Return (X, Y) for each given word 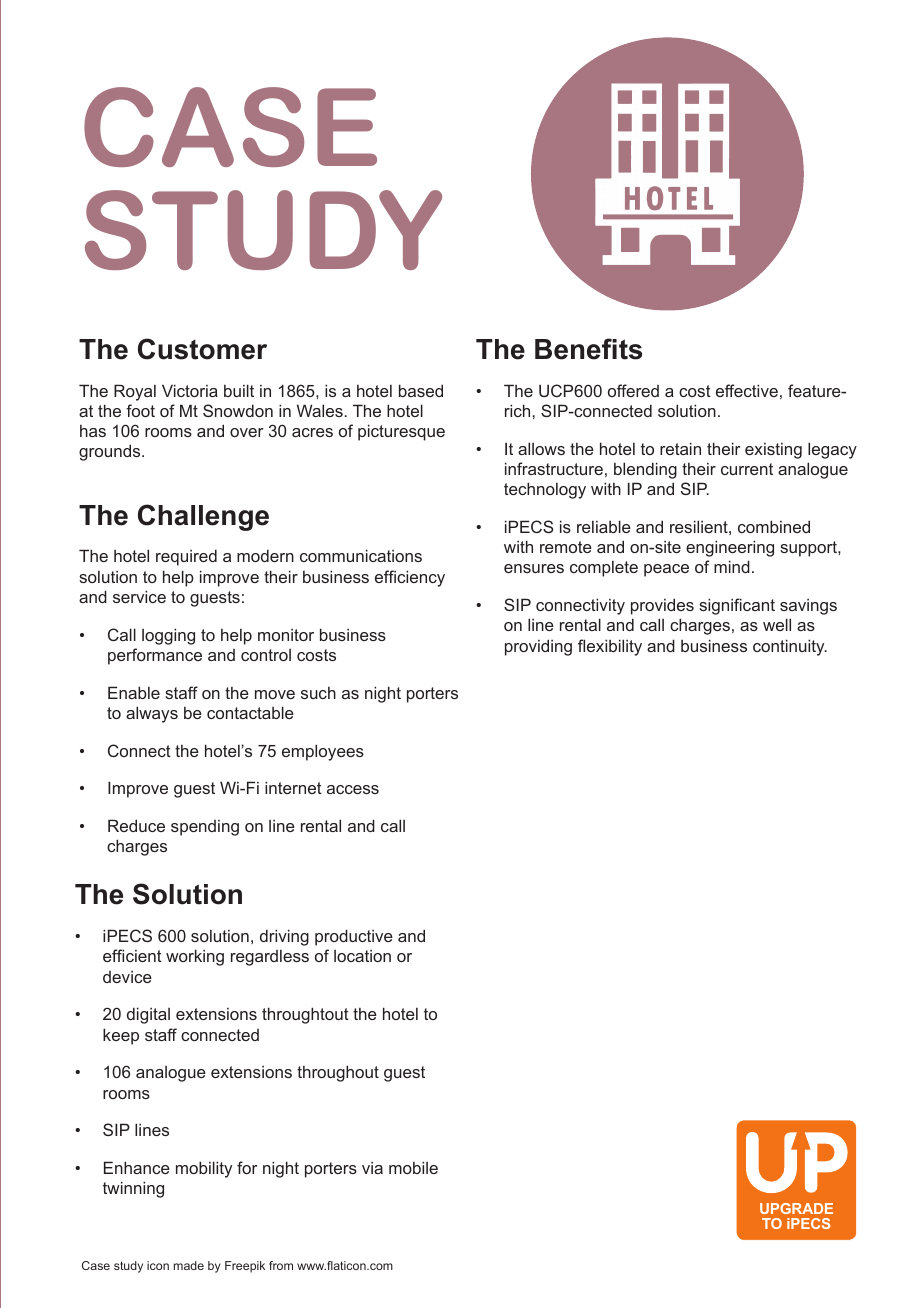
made (189, 1265)
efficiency (410, 578)
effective (747, 390)
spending (205, 828)
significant (737, 606)
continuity (790, 647)
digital (148, 1015)
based (421, 390)
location (362, 956)
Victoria (190, 390)
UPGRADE (796, 1208)
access (353, 789)
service (139, 596)
